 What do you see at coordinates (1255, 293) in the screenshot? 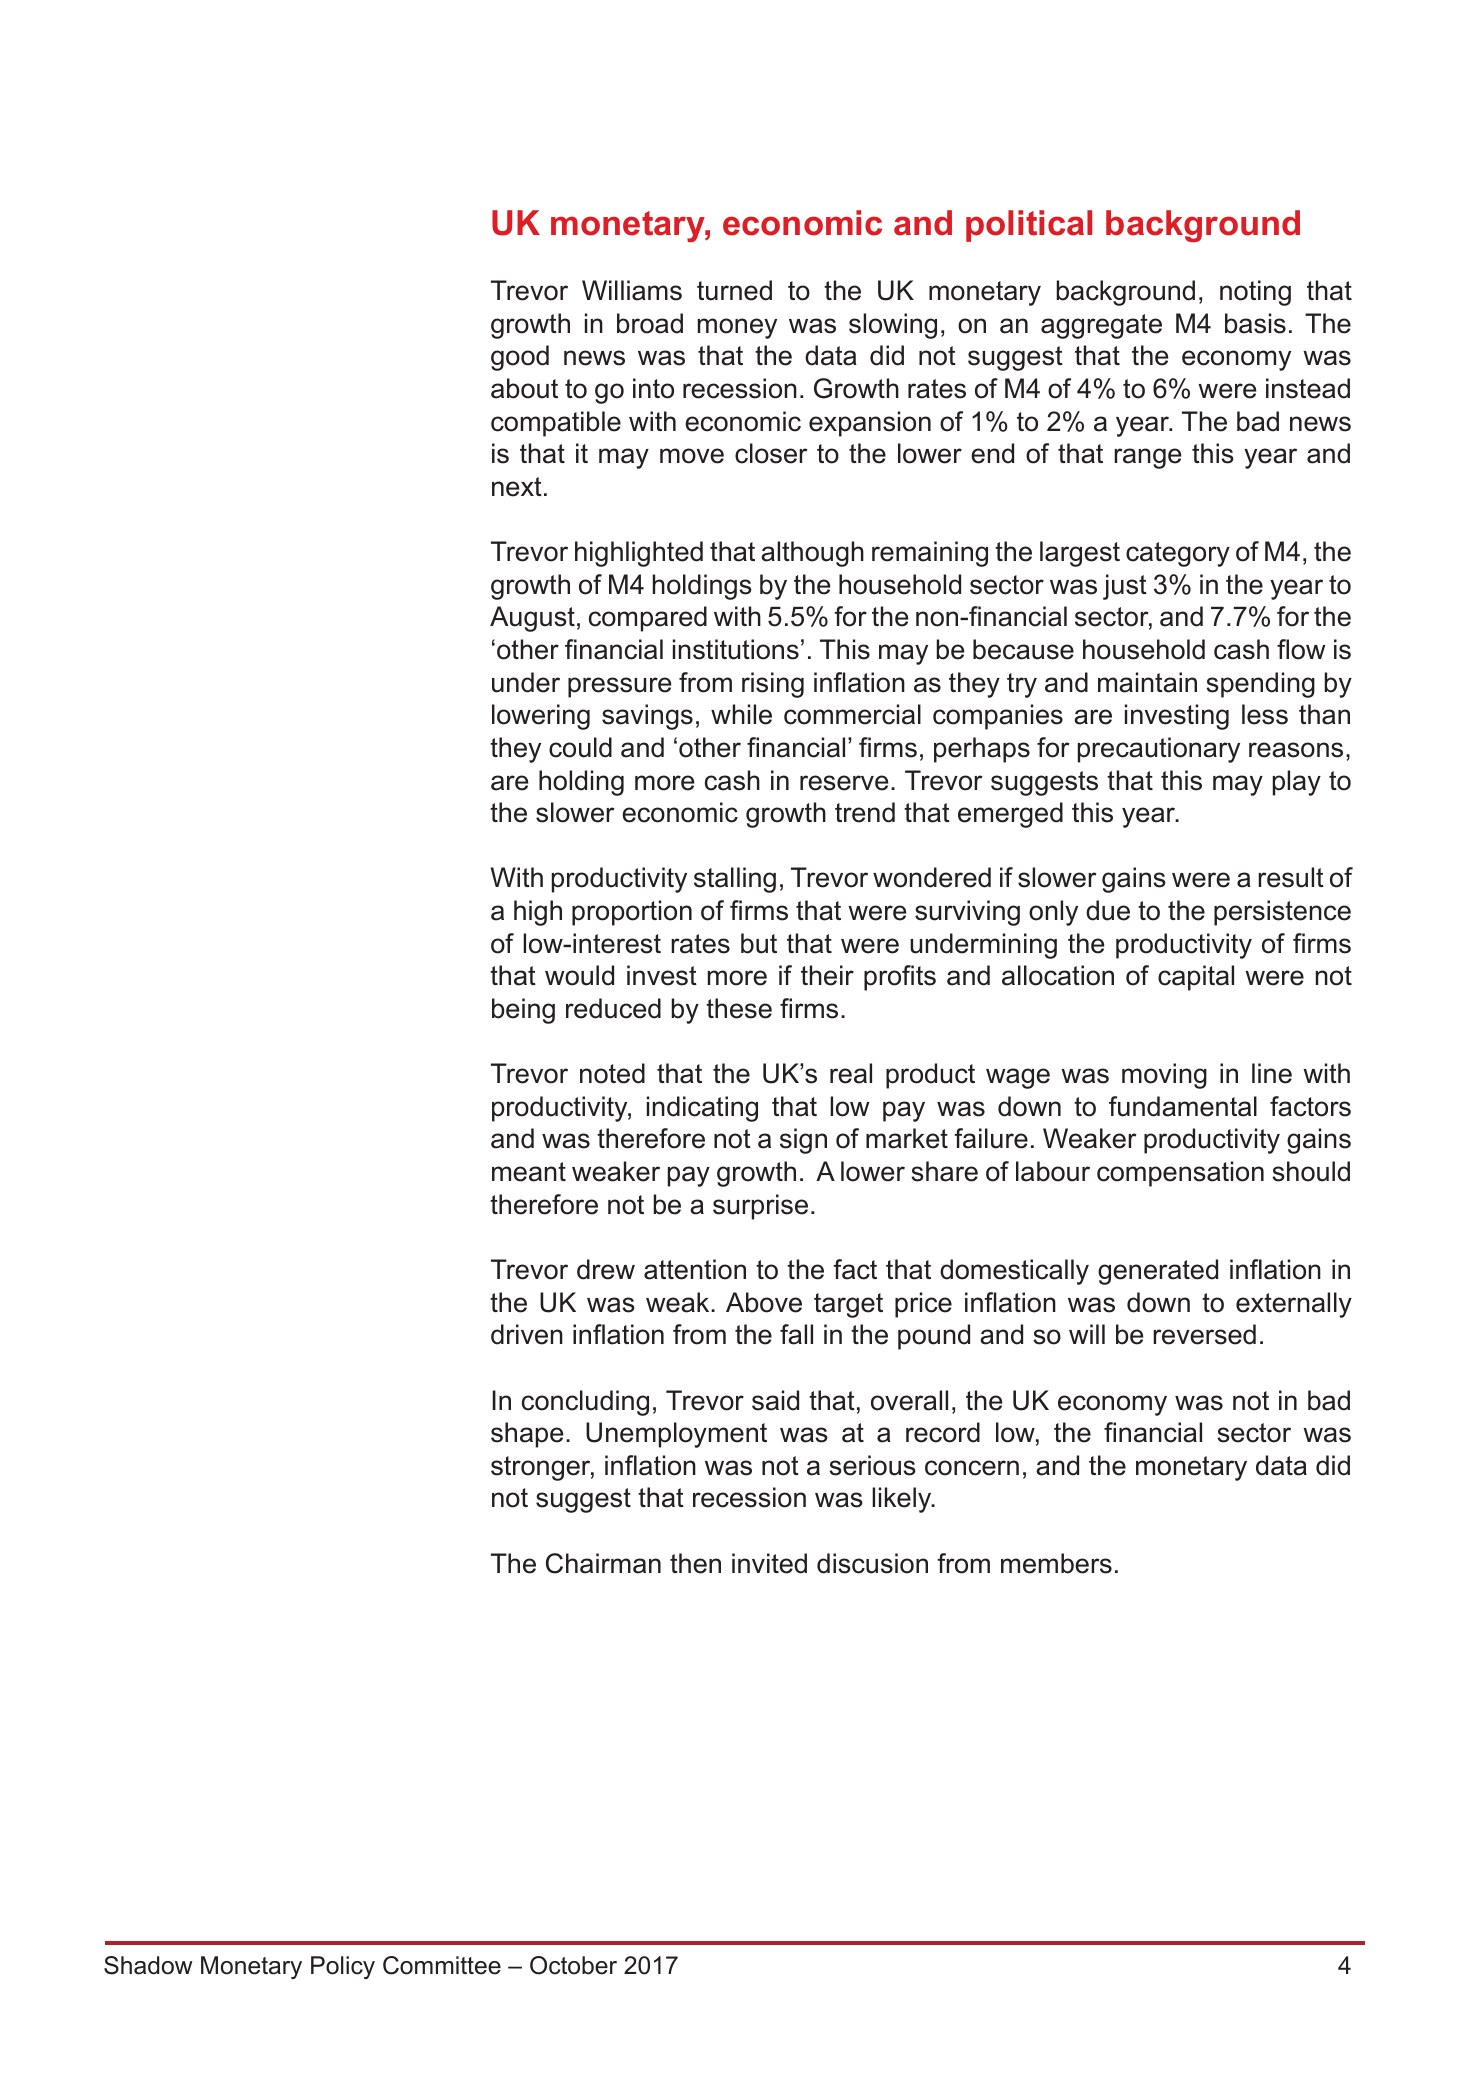
I see `noting` at bounding box center [1255, 293].
